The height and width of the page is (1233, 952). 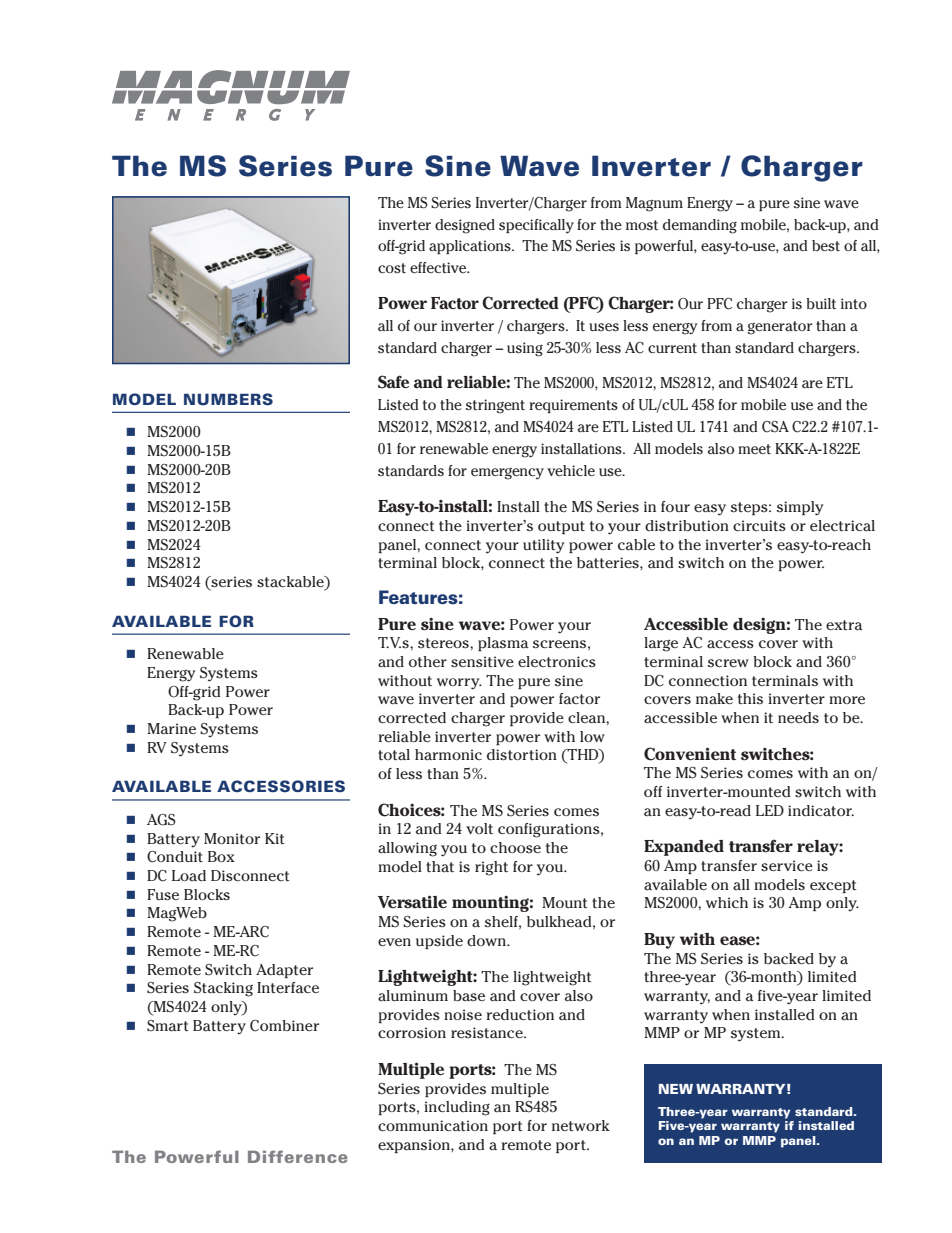 What do you see at coordinates (522, 755) in the page?
I see `distortion` at bounding box center [522, 755].
